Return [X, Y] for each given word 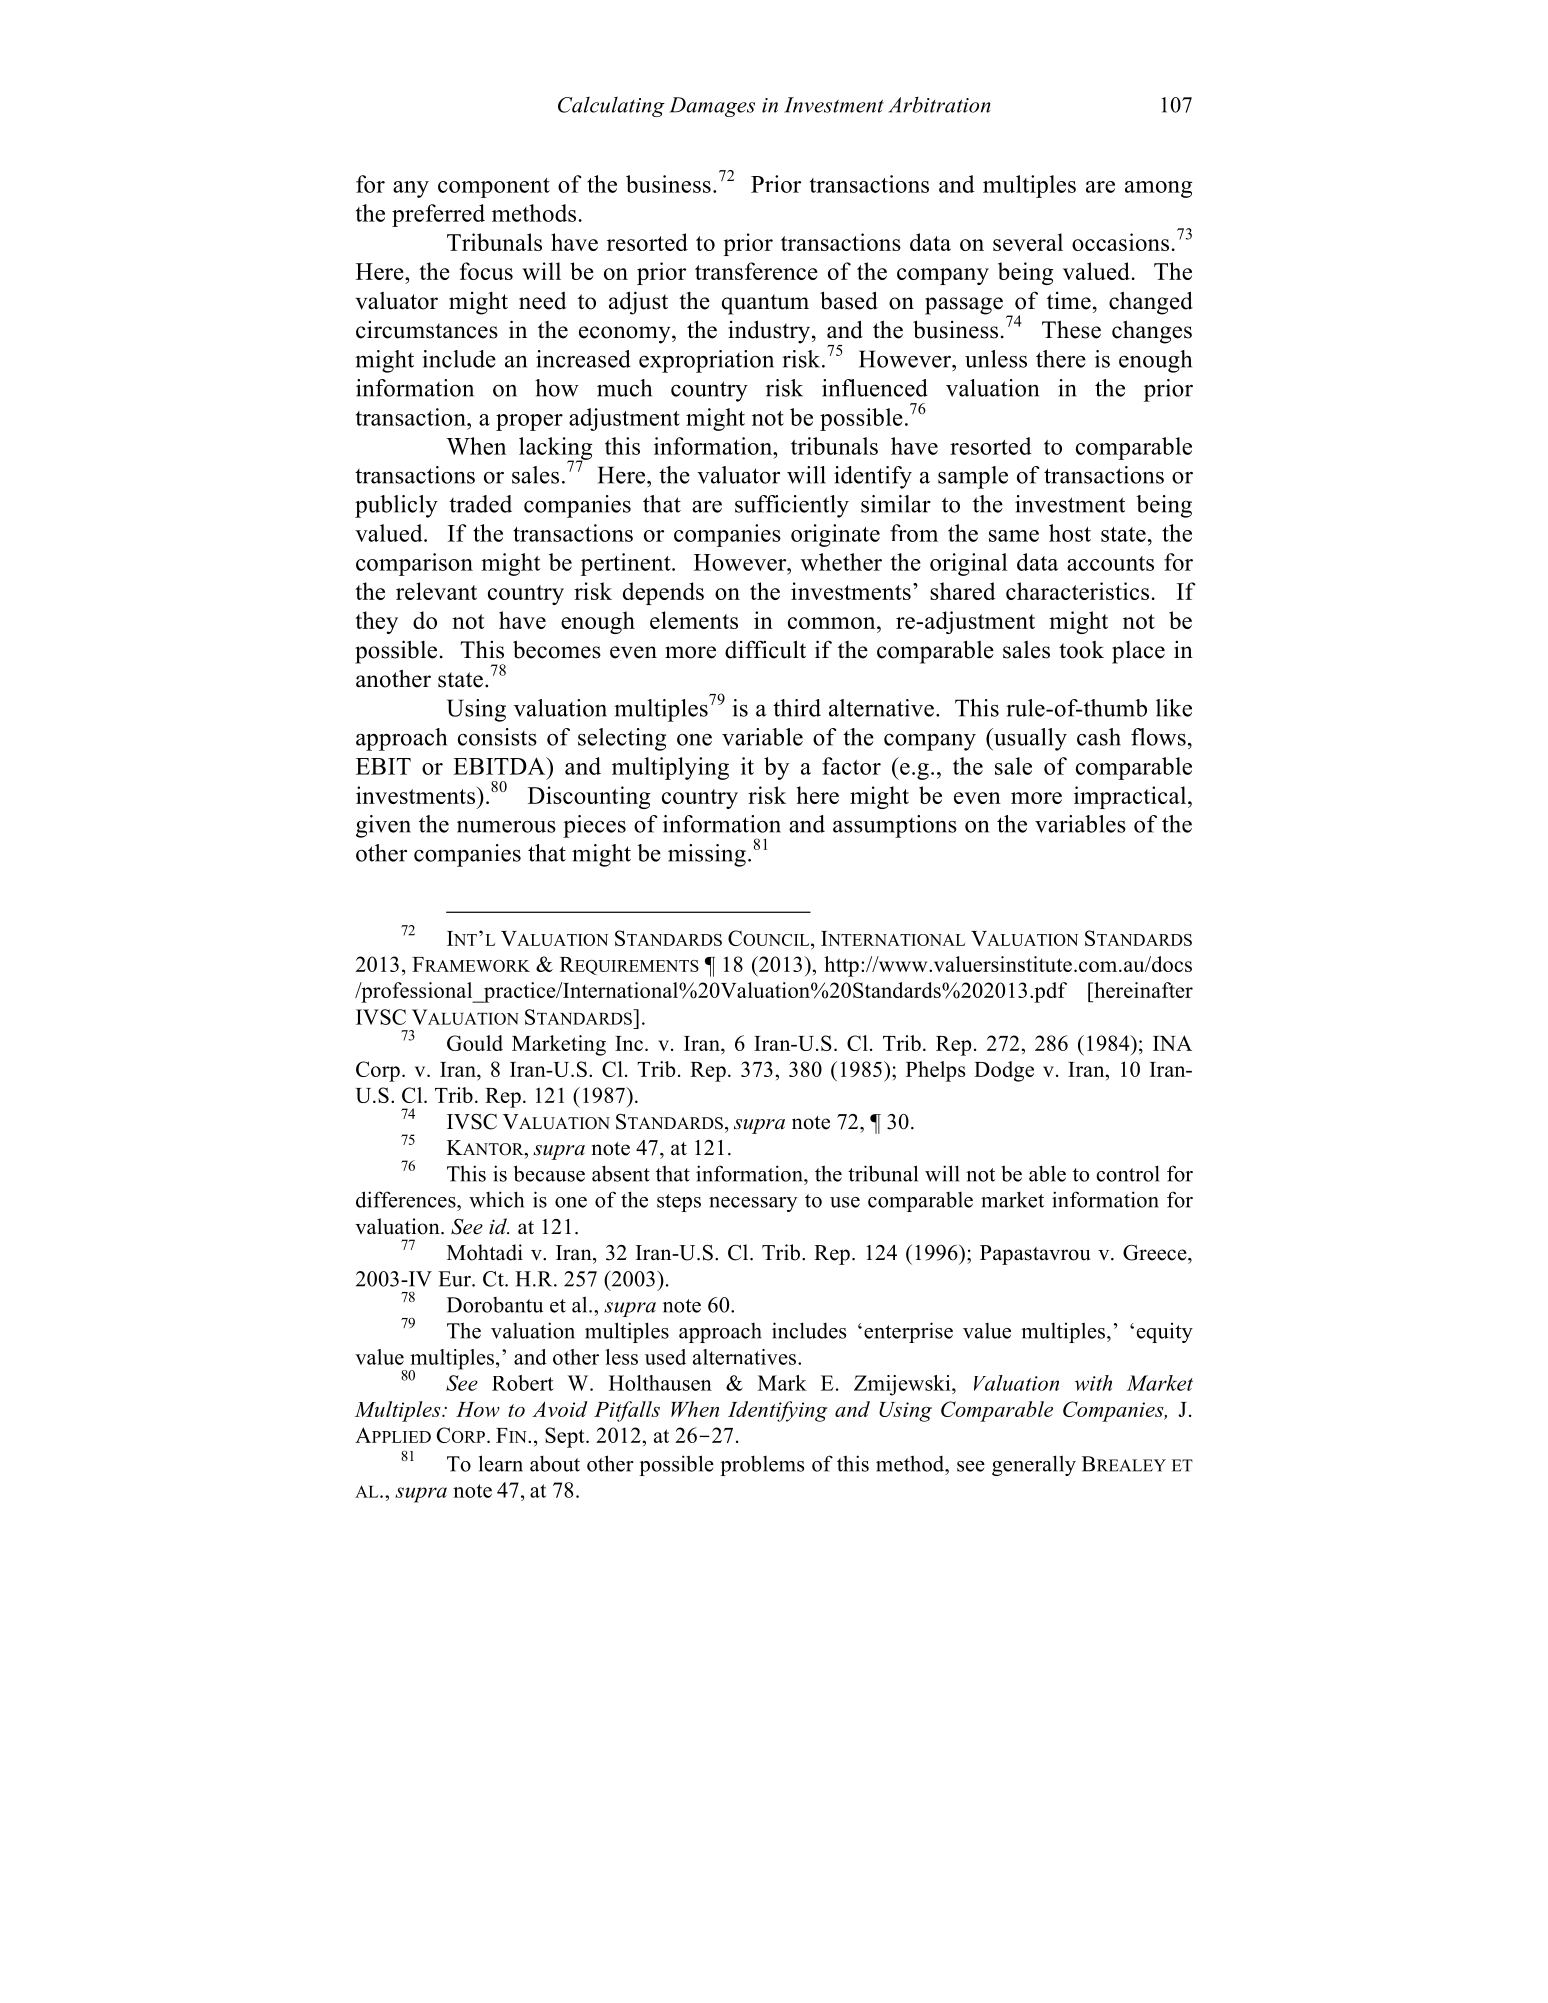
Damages [712, 107]
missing [707, 855]
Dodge [1004, 1071]
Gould [475, 1043]
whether [841, 562]
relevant [436, 591]
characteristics [1077, 591]
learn [501, 1463]
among [1158, 189]
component [494, 188]
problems [762, 1465]
